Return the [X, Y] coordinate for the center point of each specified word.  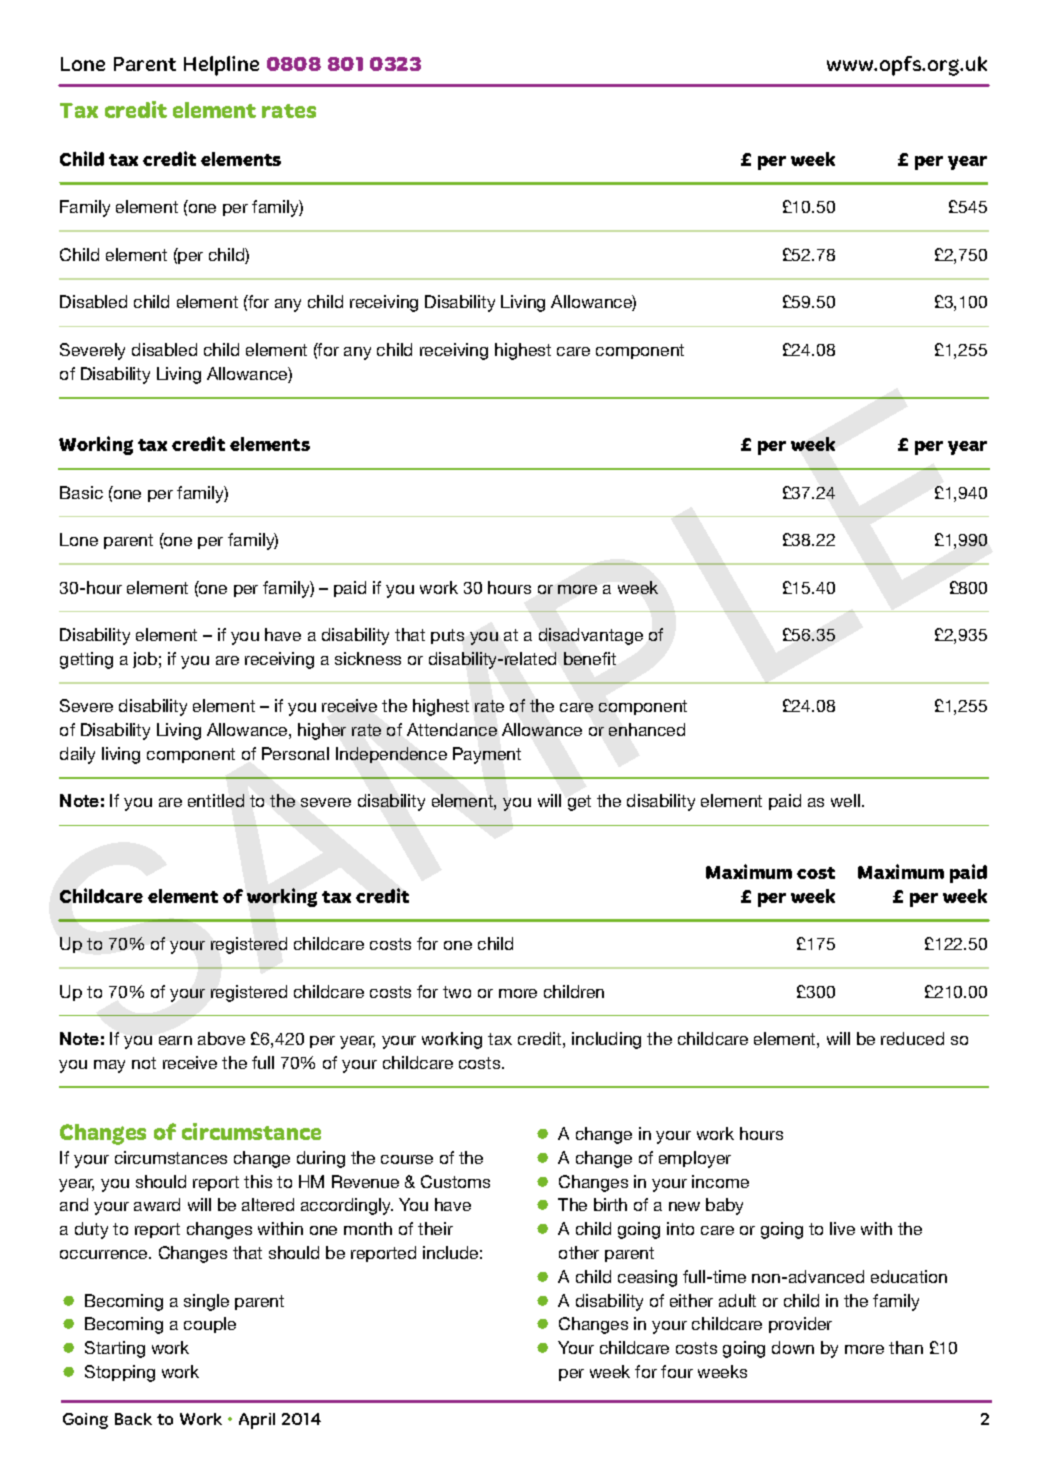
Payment [487, 755]
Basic [81, 492]
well [845, 800]
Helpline [221, 66]
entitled [216, 800]
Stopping [120, 1373]
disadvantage [591, 636]
